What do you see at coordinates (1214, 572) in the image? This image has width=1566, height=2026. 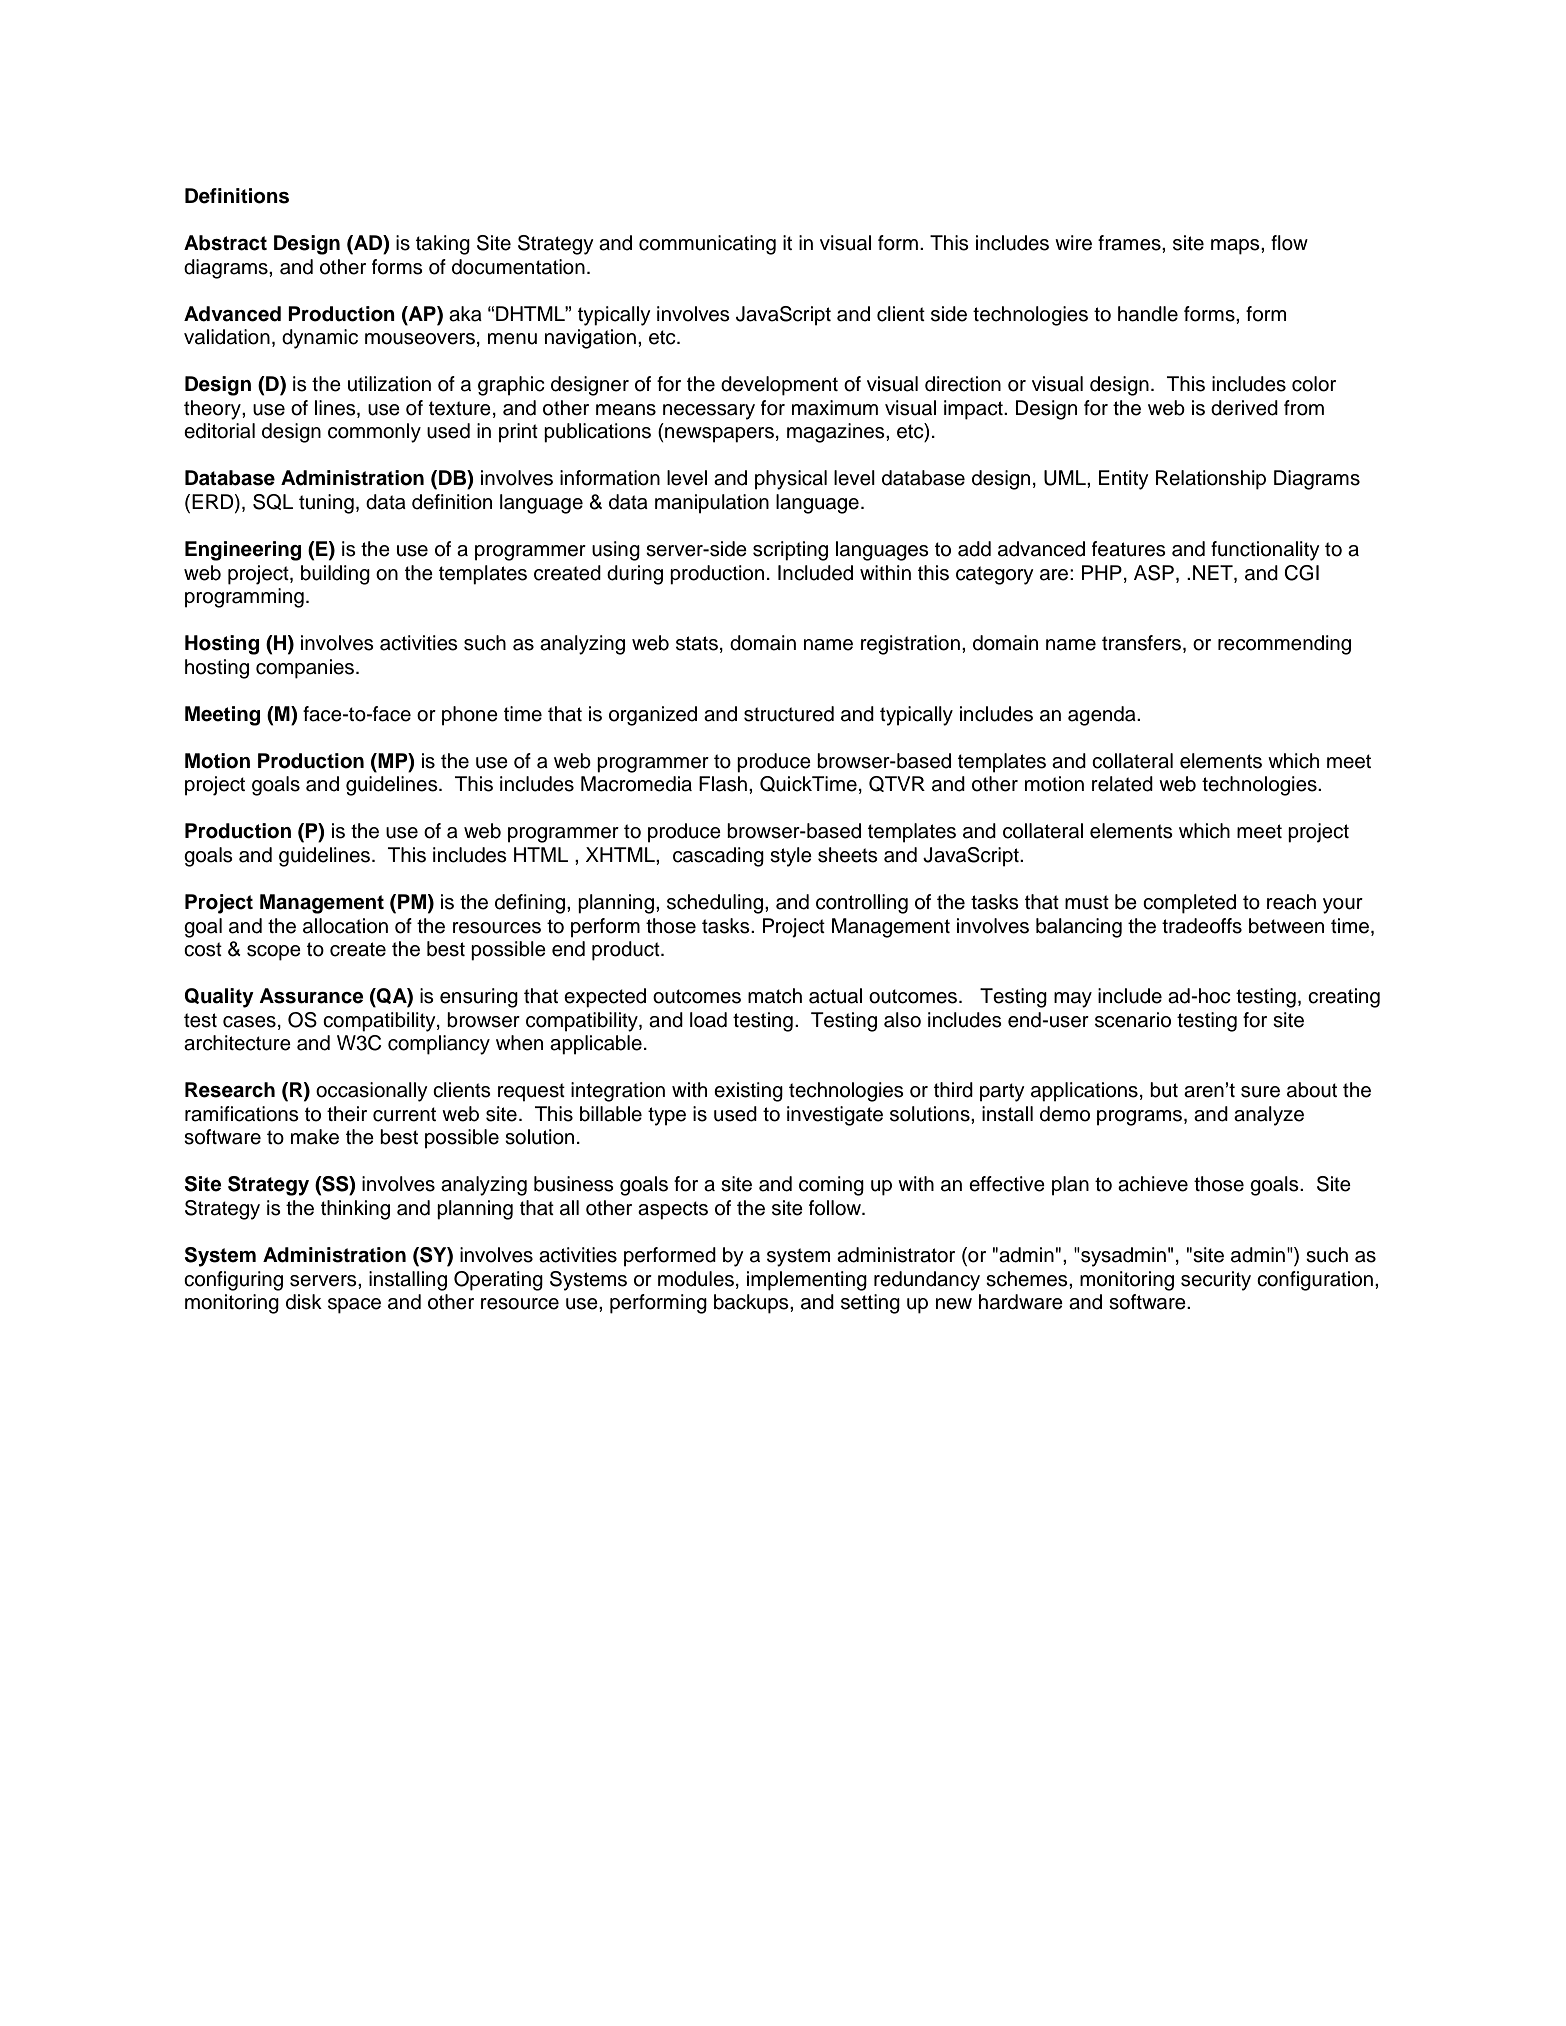 I see `NET` at bounding box center [1214, 572].
